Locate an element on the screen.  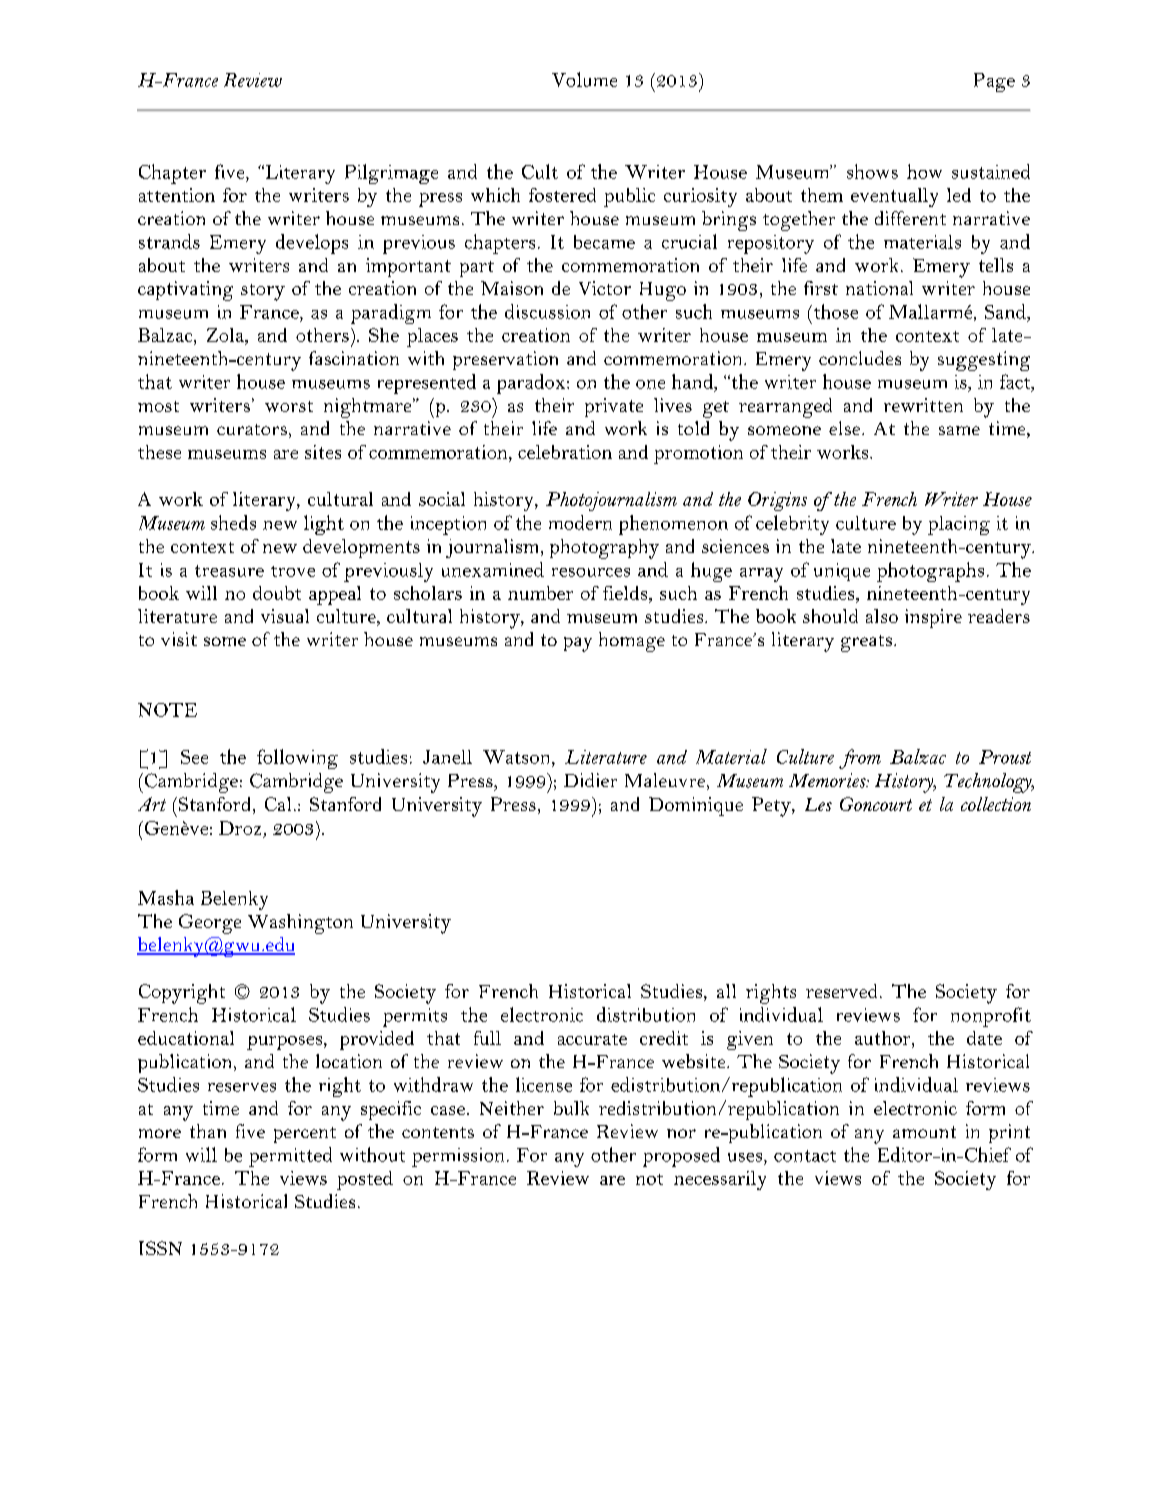
shows is located at coordinates (872, 171).
